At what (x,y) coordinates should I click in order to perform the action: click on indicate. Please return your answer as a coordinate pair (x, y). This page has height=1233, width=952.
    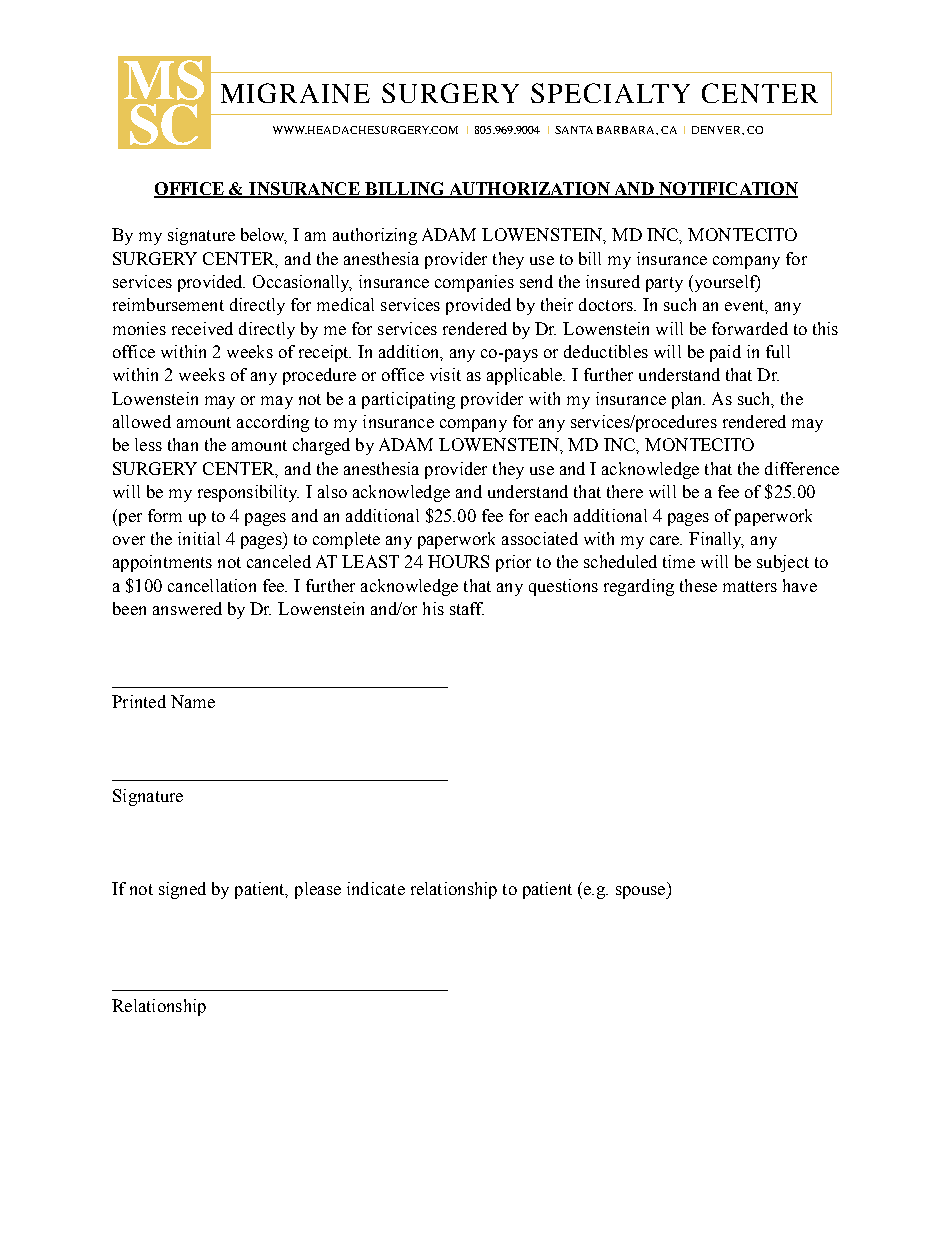
    Looking at the image, I should click on (376, 888).
